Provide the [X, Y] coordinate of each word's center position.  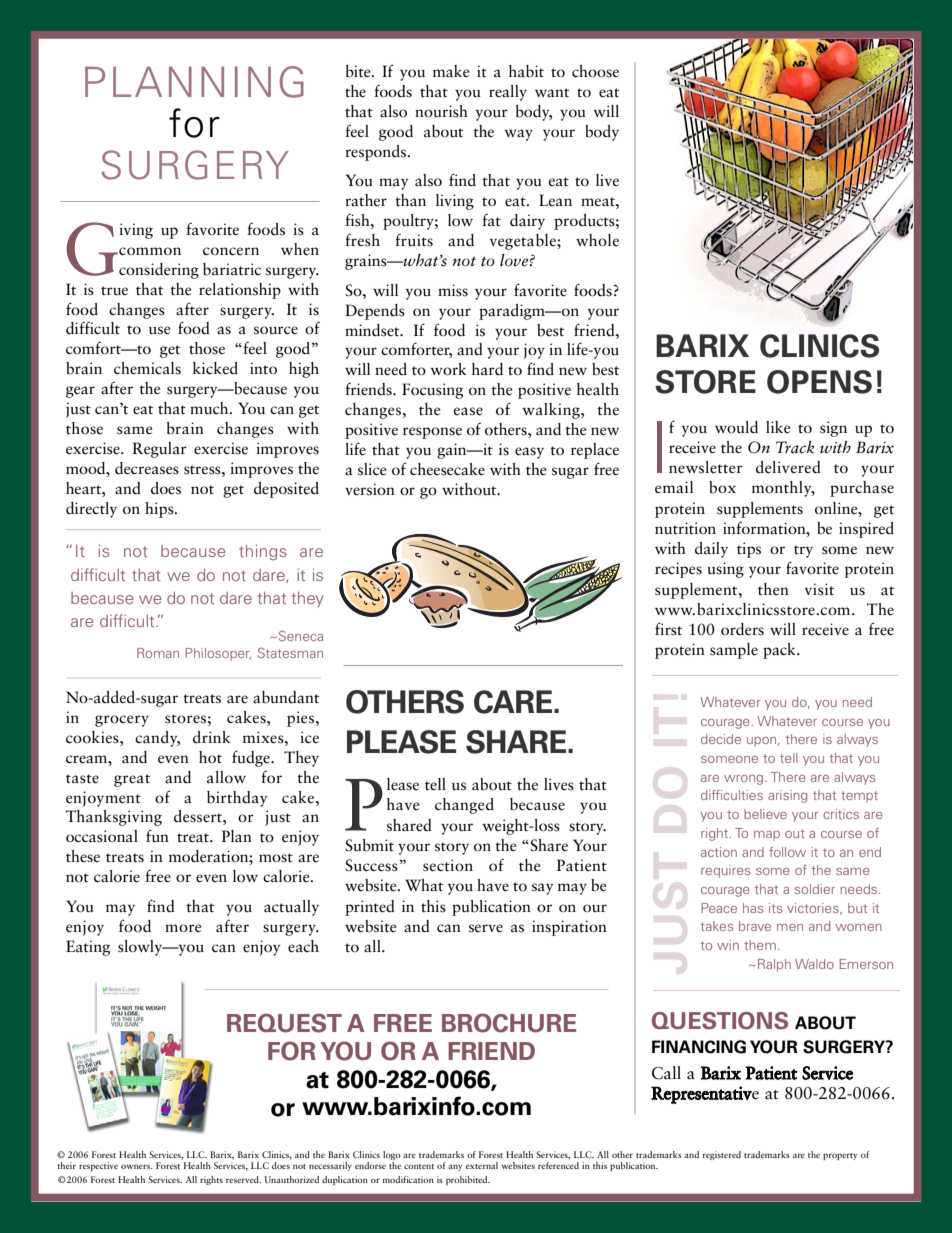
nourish [441, 111]
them [760, 945]
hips [160, 510]
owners [136, 1166]
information [765, 528]
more [183, 928]
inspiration [569, 928]
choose [595, 71]
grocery [122, 721]
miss [453, 290]
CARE [514, 702]
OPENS [819, 382]
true [114, 290]
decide [721, 739]
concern [231, 251]
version [370, 489]
